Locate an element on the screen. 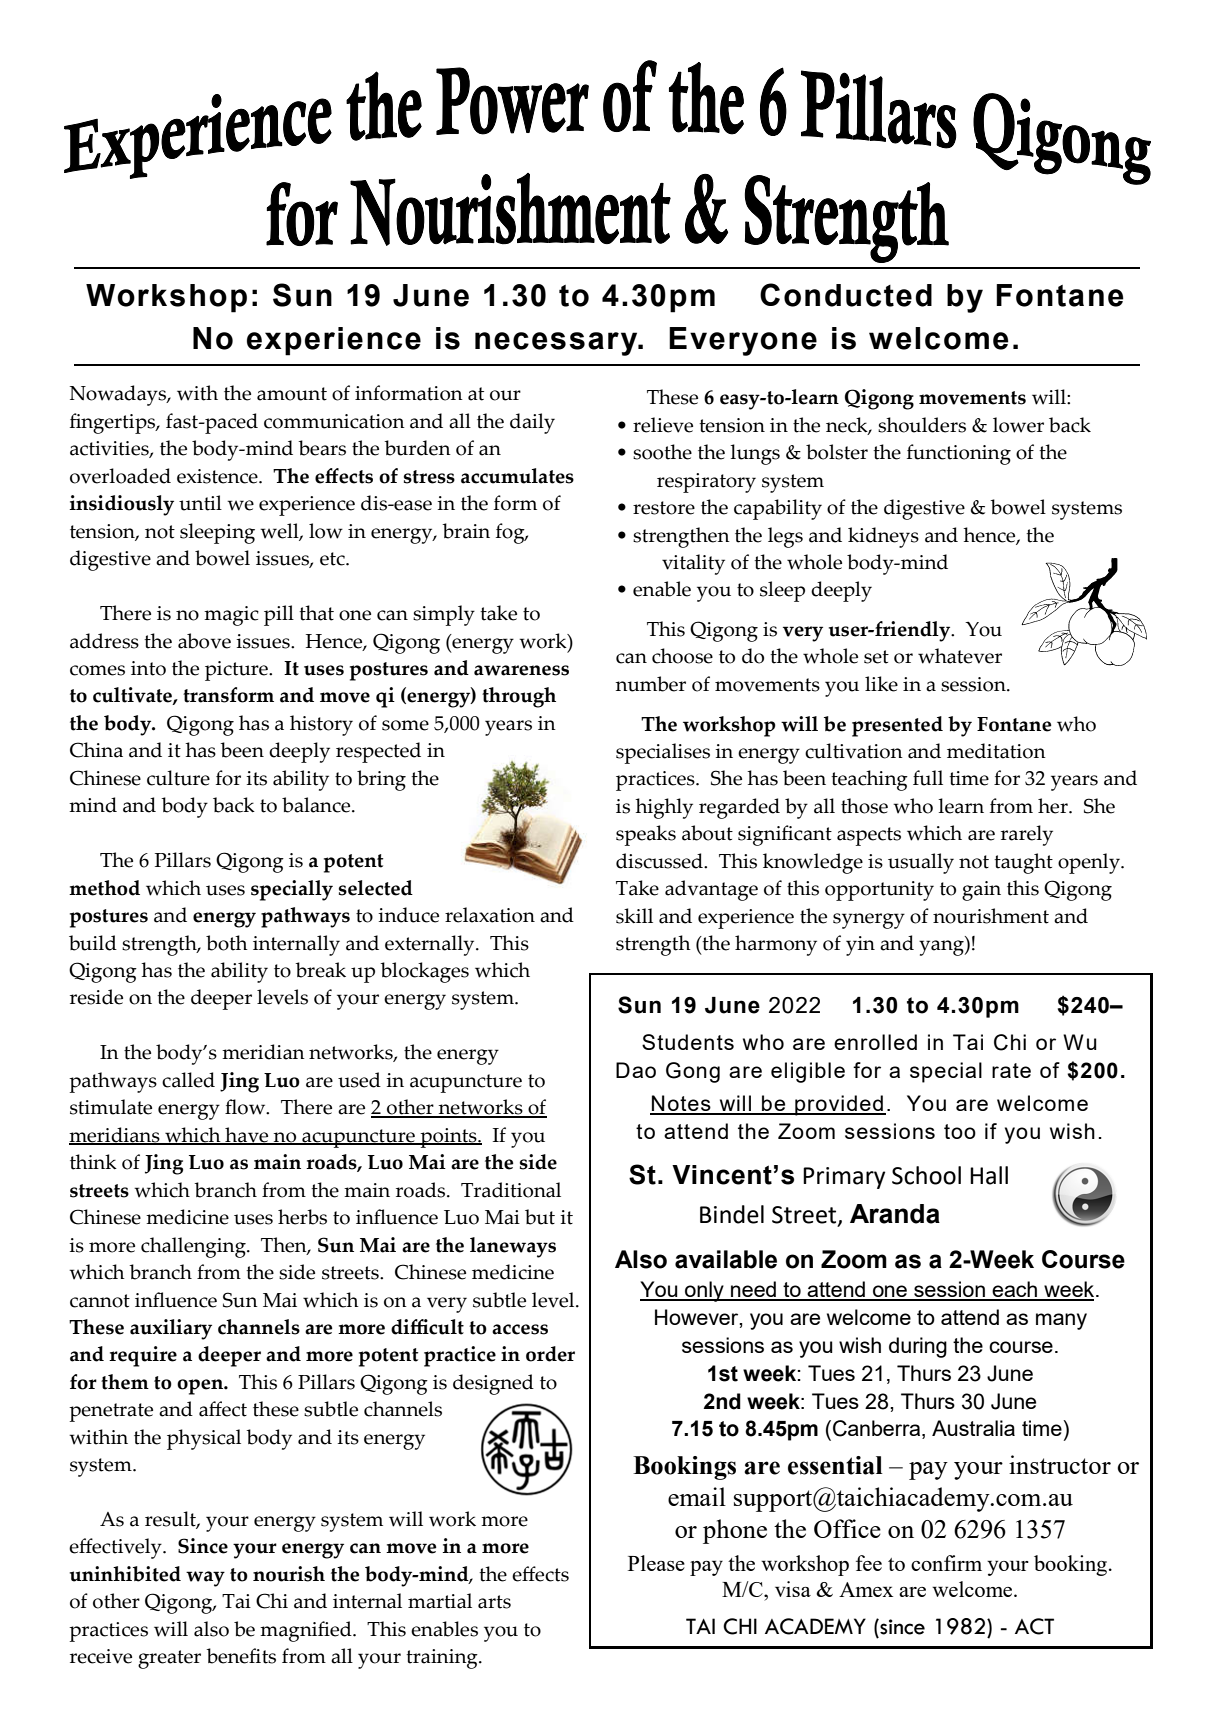 This screenshot has width=1211, height=1713. amount is located at coordinates (292, 394).
